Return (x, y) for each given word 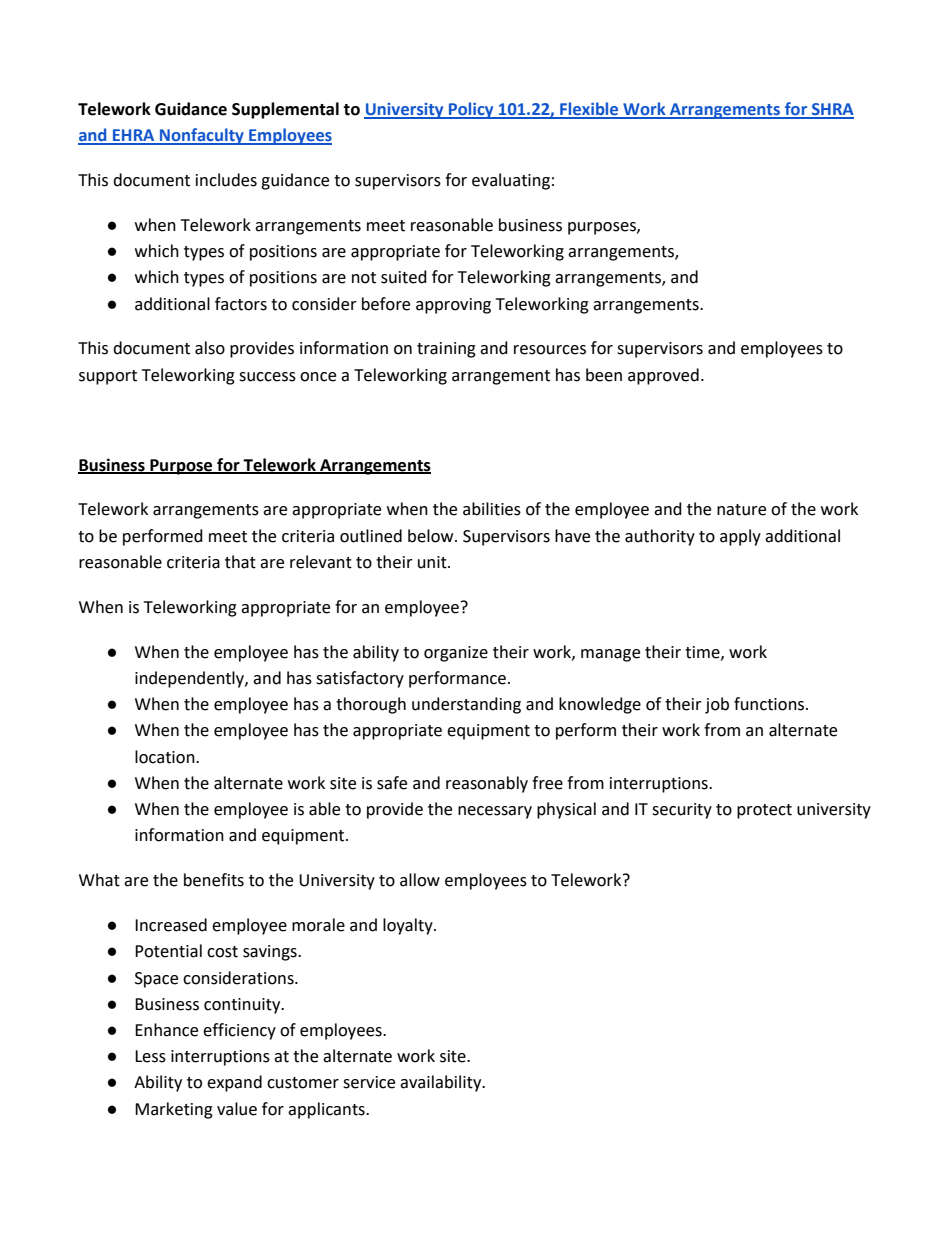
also (210, 348)
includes (226, 180)
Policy (471, 110)
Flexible (589, 110)
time (703, 653)
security (682, 811)
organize (456, 654)
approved (663, 376)
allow (420, 880)
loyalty (409, 926)
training (446, 350)
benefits (214, 880)
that (240, 562)
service (369, 1082)
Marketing (174, 1110)
